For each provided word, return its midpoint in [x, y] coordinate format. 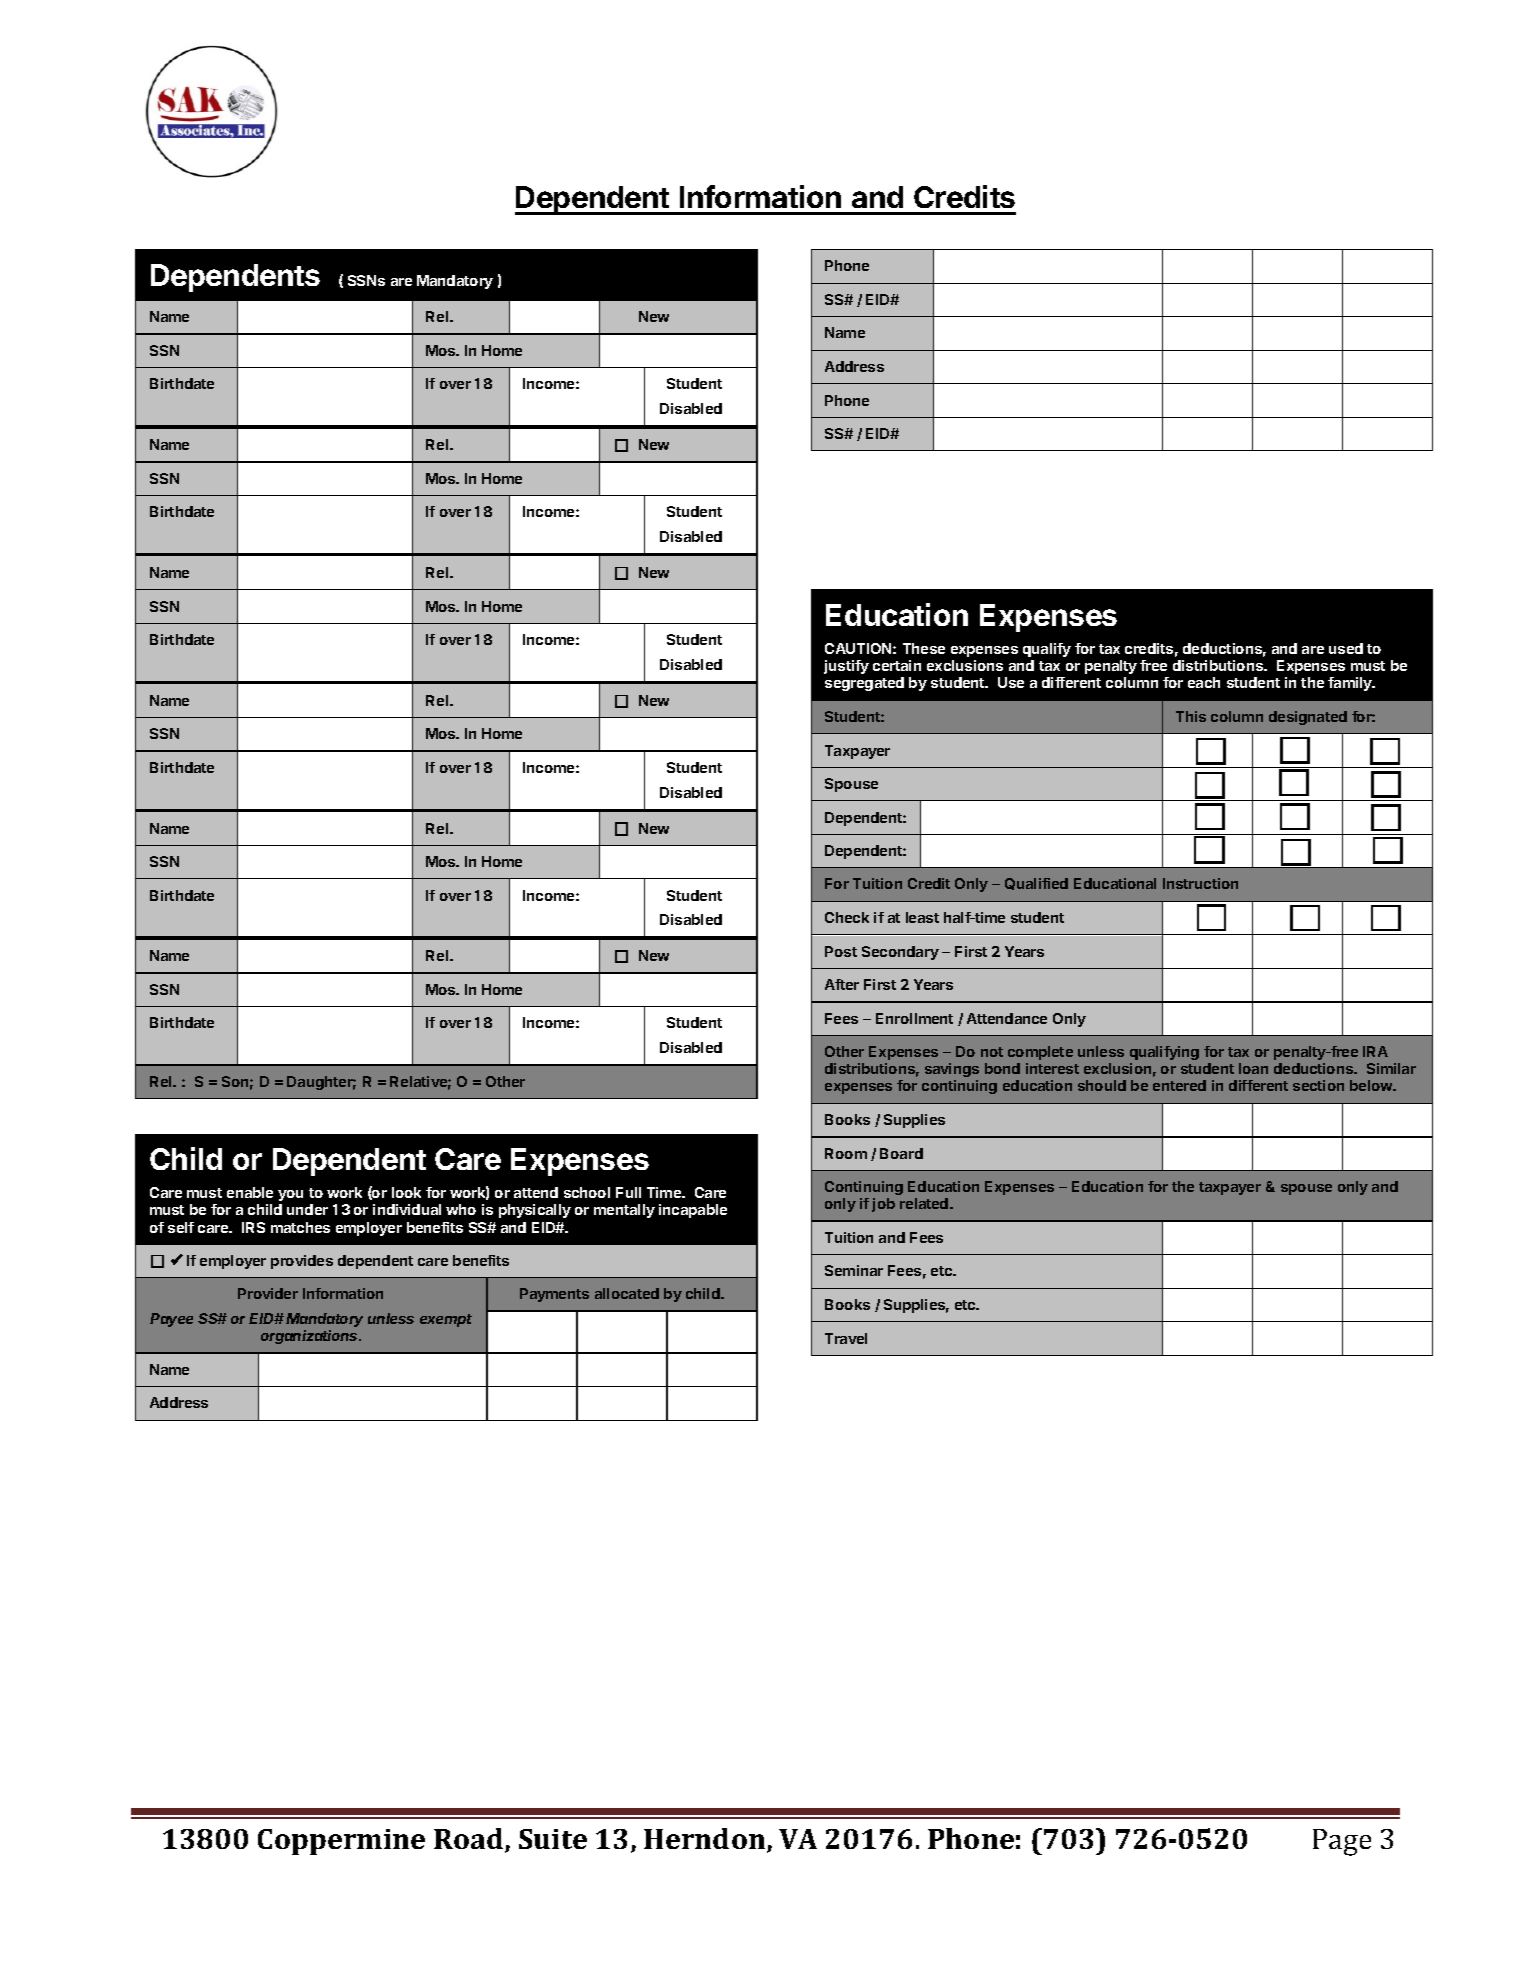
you [290, 1195]
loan [1253, 1068]
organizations [311, 1337]
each [1204, 682]
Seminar [854, 1270]
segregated [864, 684]
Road [470, 1840]
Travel [846, 1338]
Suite [553, 1839]
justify [846, 667]
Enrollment [914, 1018]
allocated [627, 1293]
